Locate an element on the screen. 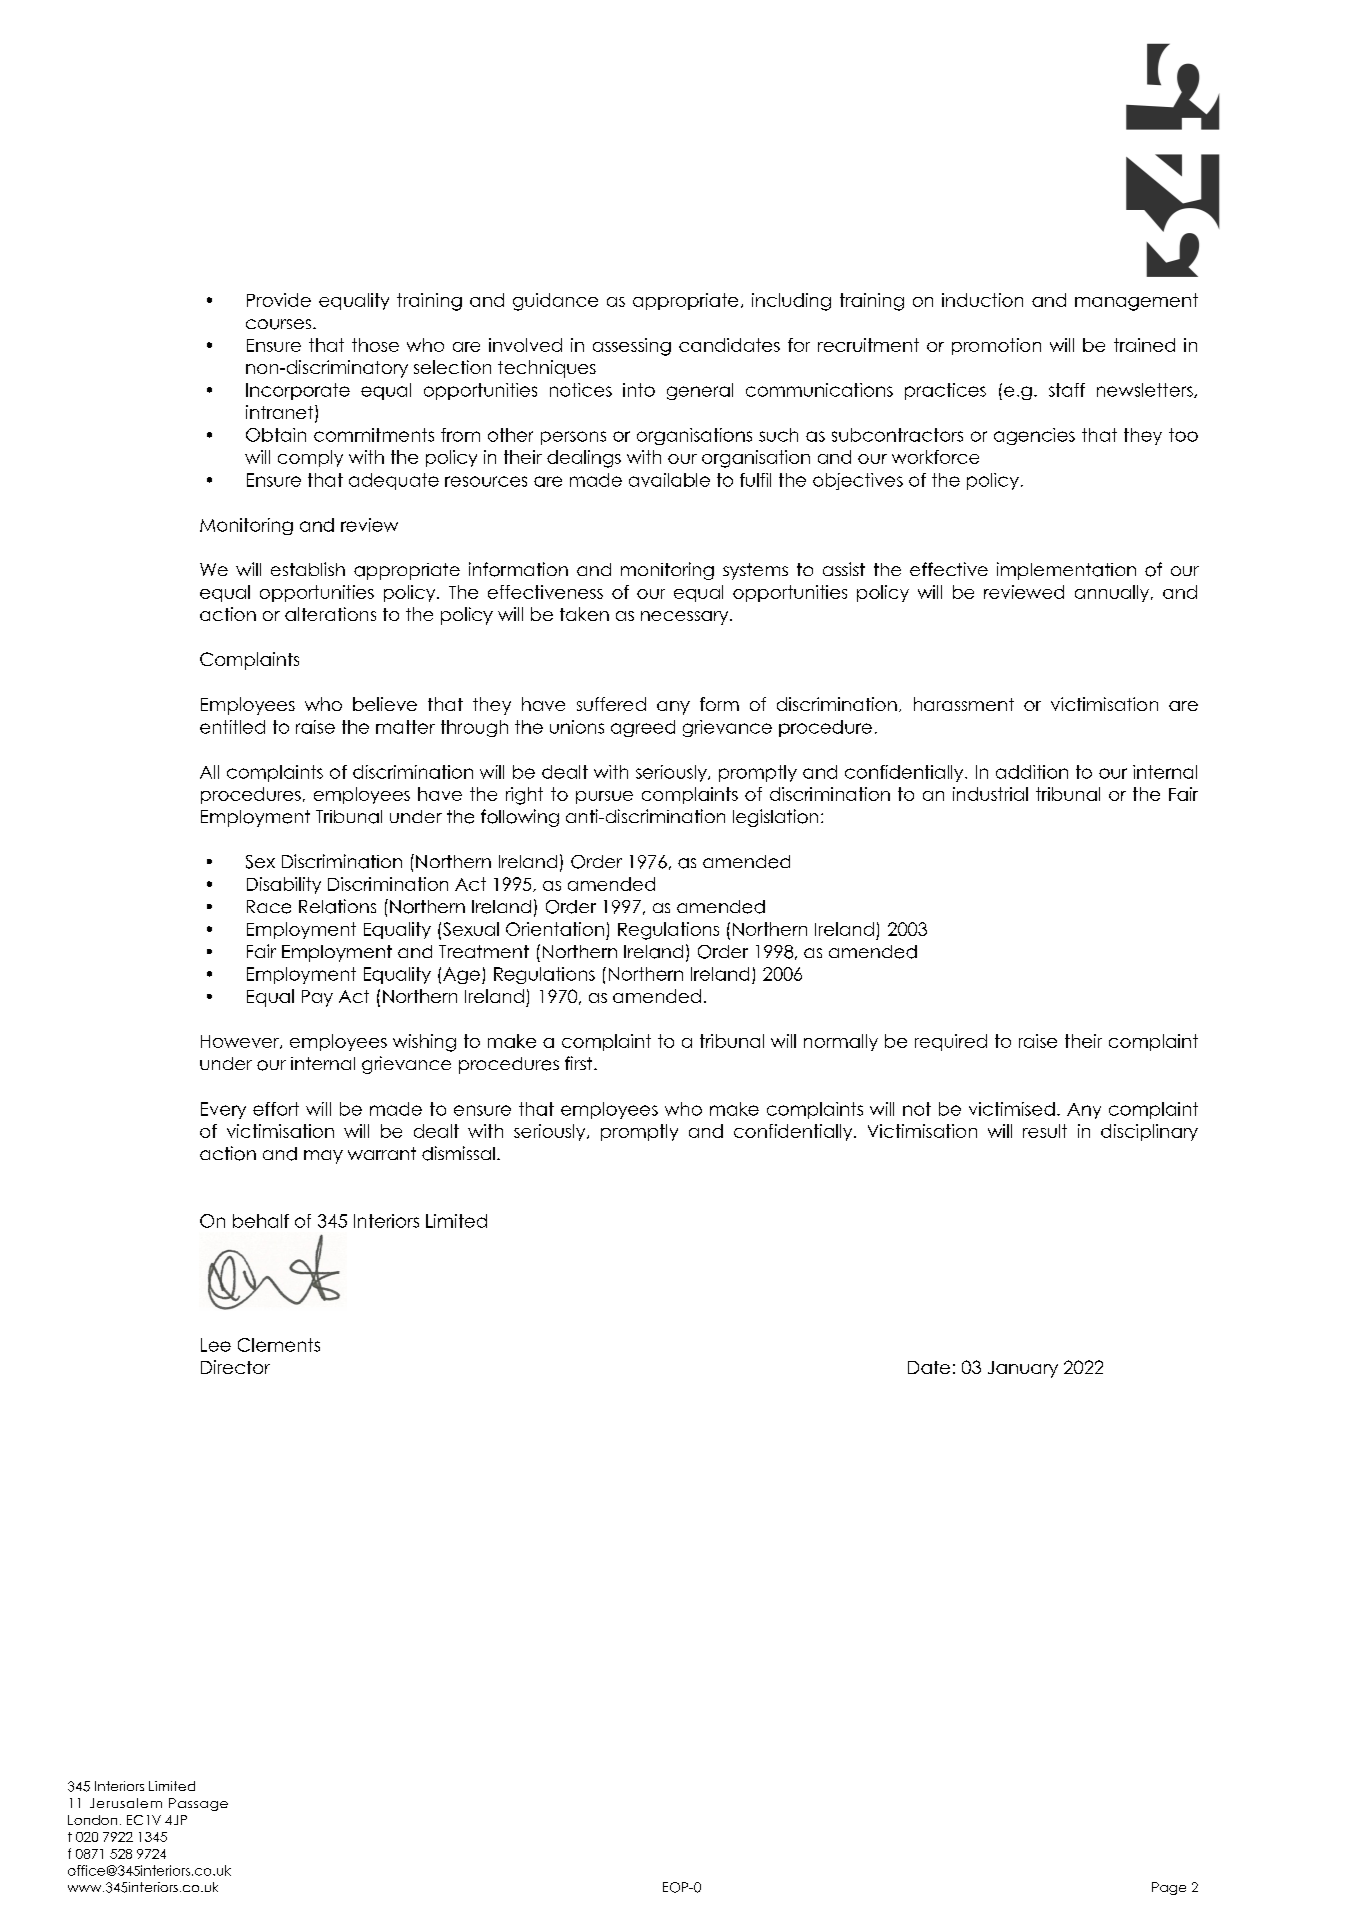  assessing is located at coordinates (632, 347).
